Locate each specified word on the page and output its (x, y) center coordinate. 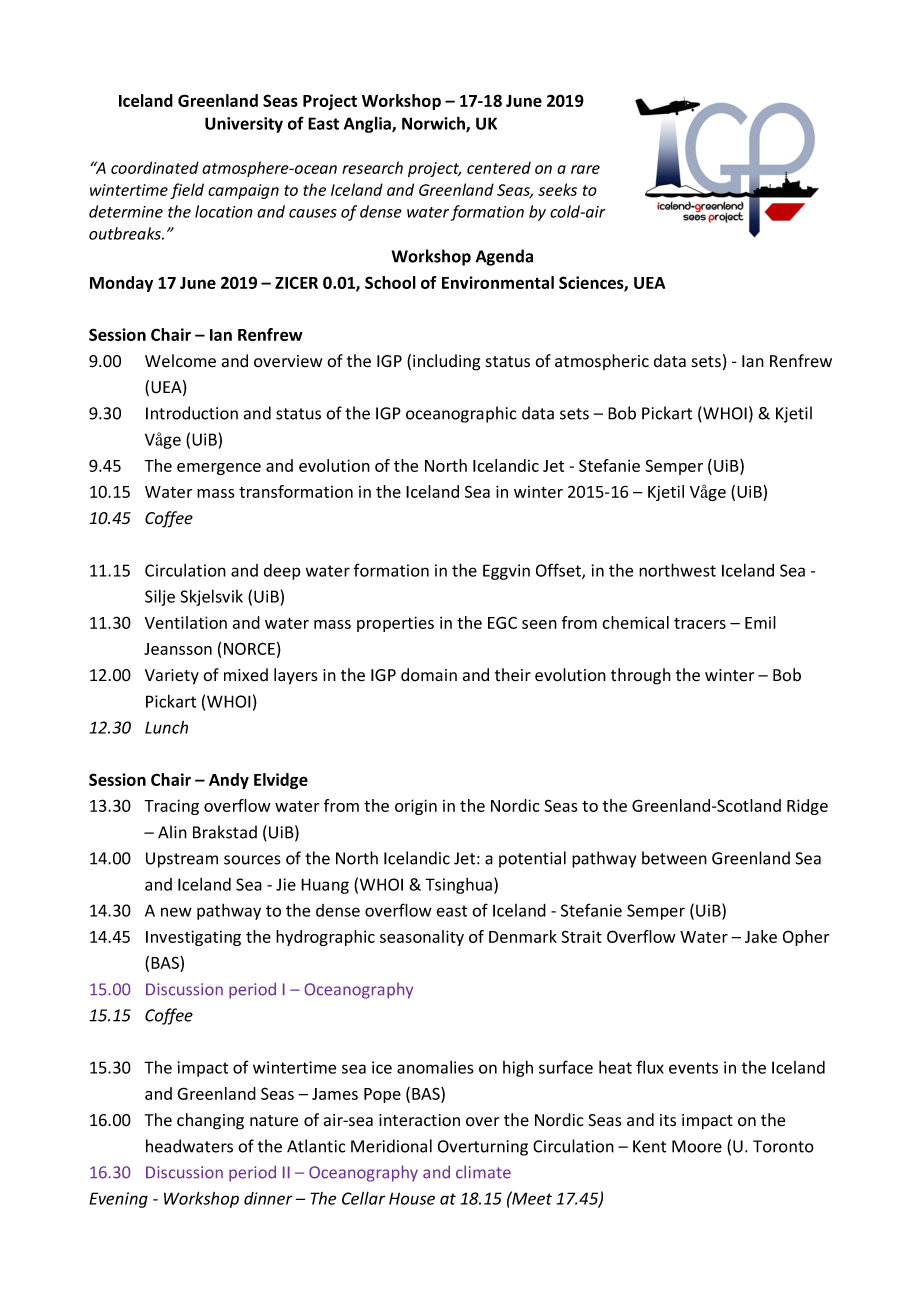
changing (210, 1121)
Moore (697, 1146)
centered (499, 167)
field (187, 191)
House (412, 1198)
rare (585, 169)
